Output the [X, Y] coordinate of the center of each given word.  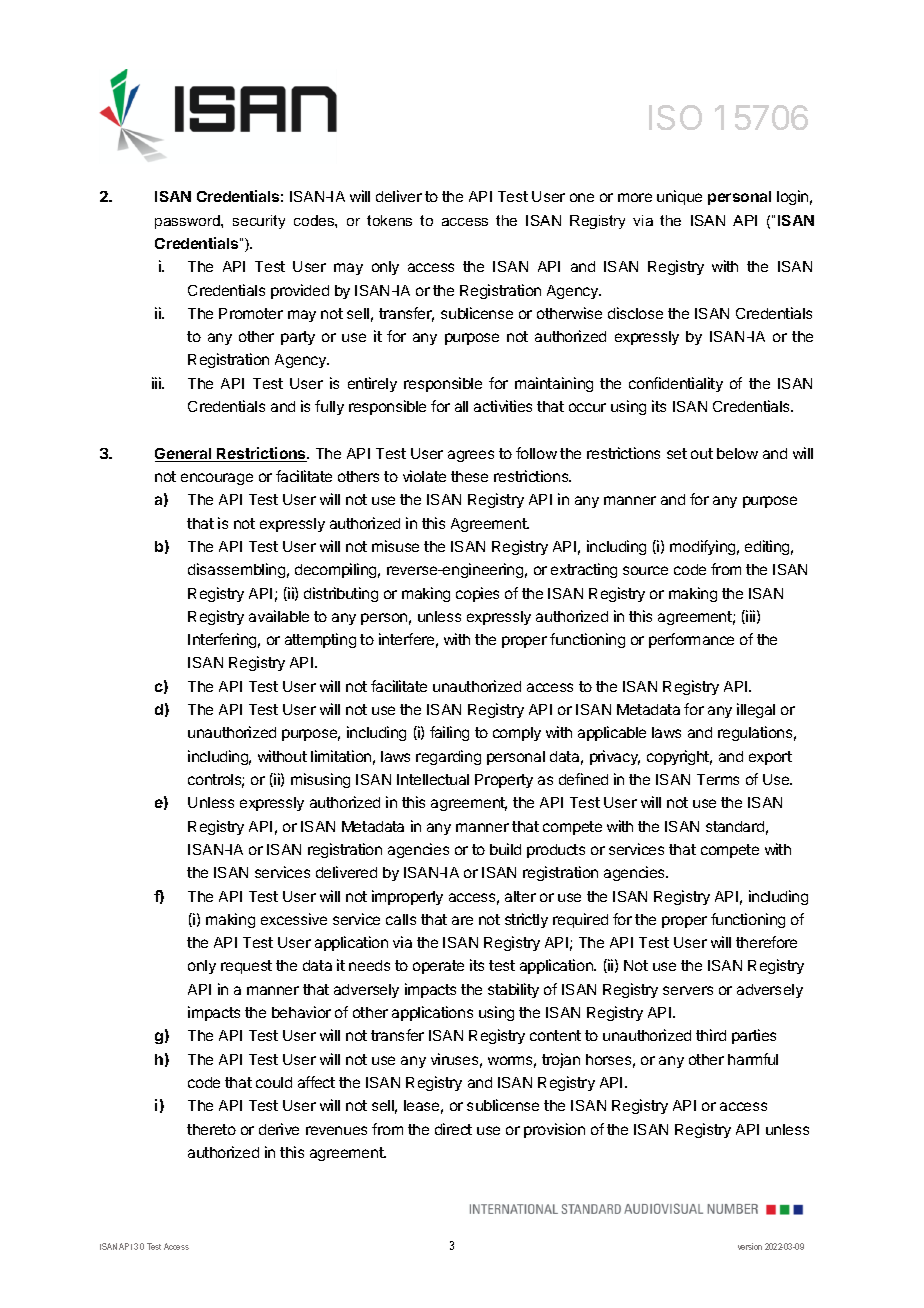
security [259, 222]
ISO [675, 117]
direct [453, 1129]
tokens [389, 220]
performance [691, 640]
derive [279, 1129]
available [279, 616]
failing [449, 733]
